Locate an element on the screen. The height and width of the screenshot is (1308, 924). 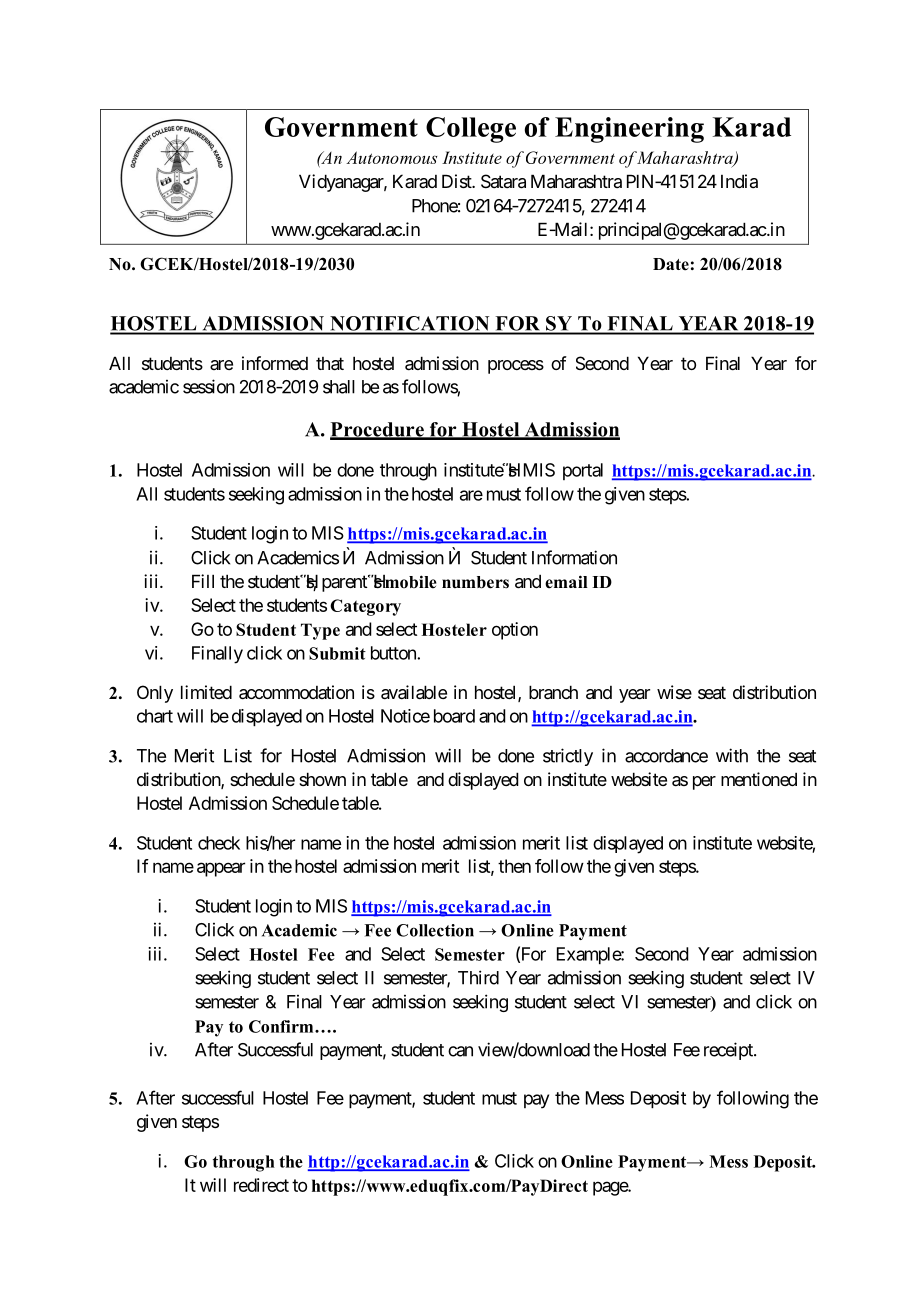
limited is located at coordinates (206, 692).
